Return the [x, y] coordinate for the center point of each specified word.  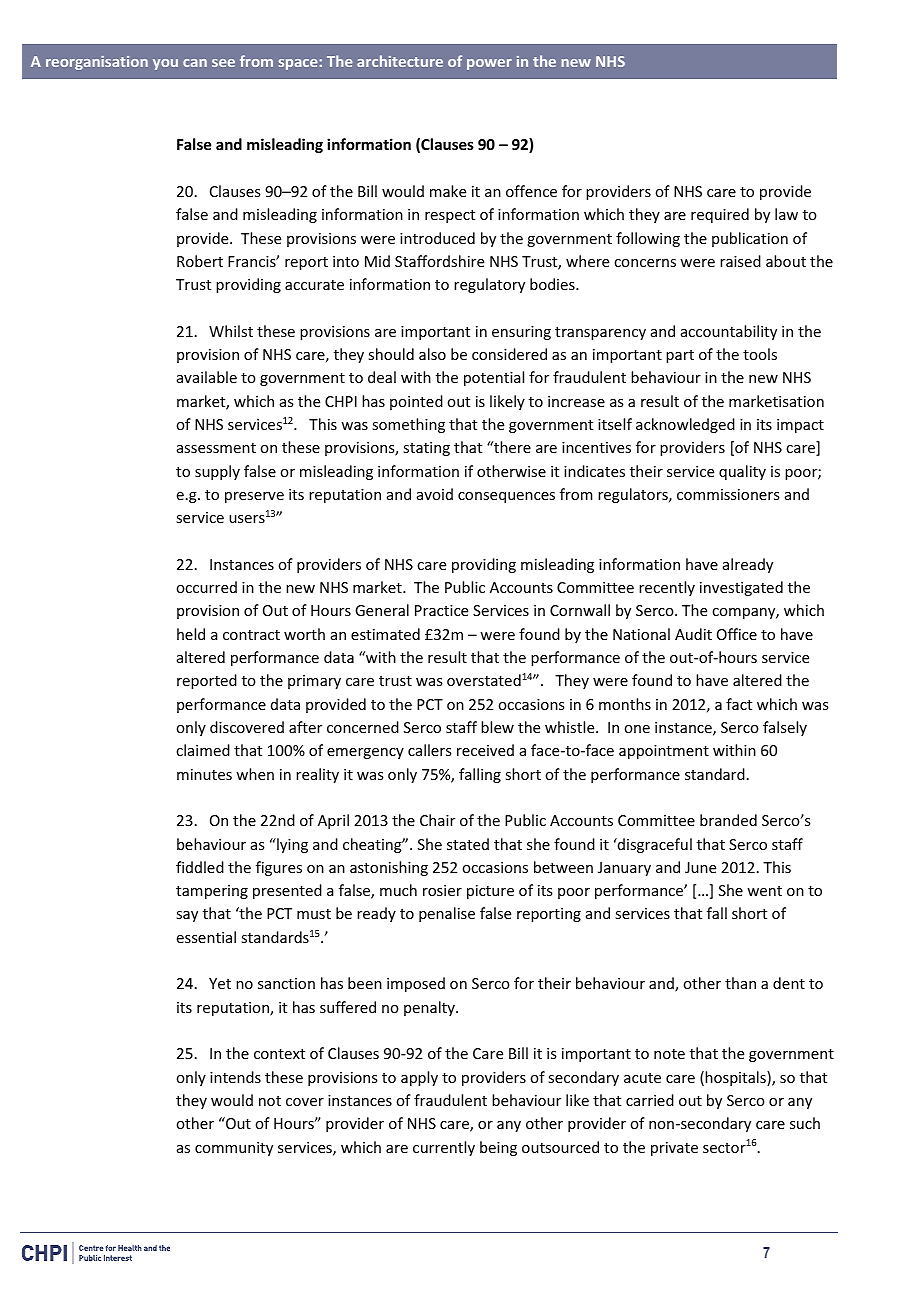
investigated [741, 588]
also [432, 354]
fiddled [200, 867]
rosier [442, 890]
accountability [729, 332]
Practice [441, 610]
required [720, 215]
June [700, 867]
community [234, 1149]
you [165, 64]
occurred [206, 587]
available [207, 377]
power [489, 64]
